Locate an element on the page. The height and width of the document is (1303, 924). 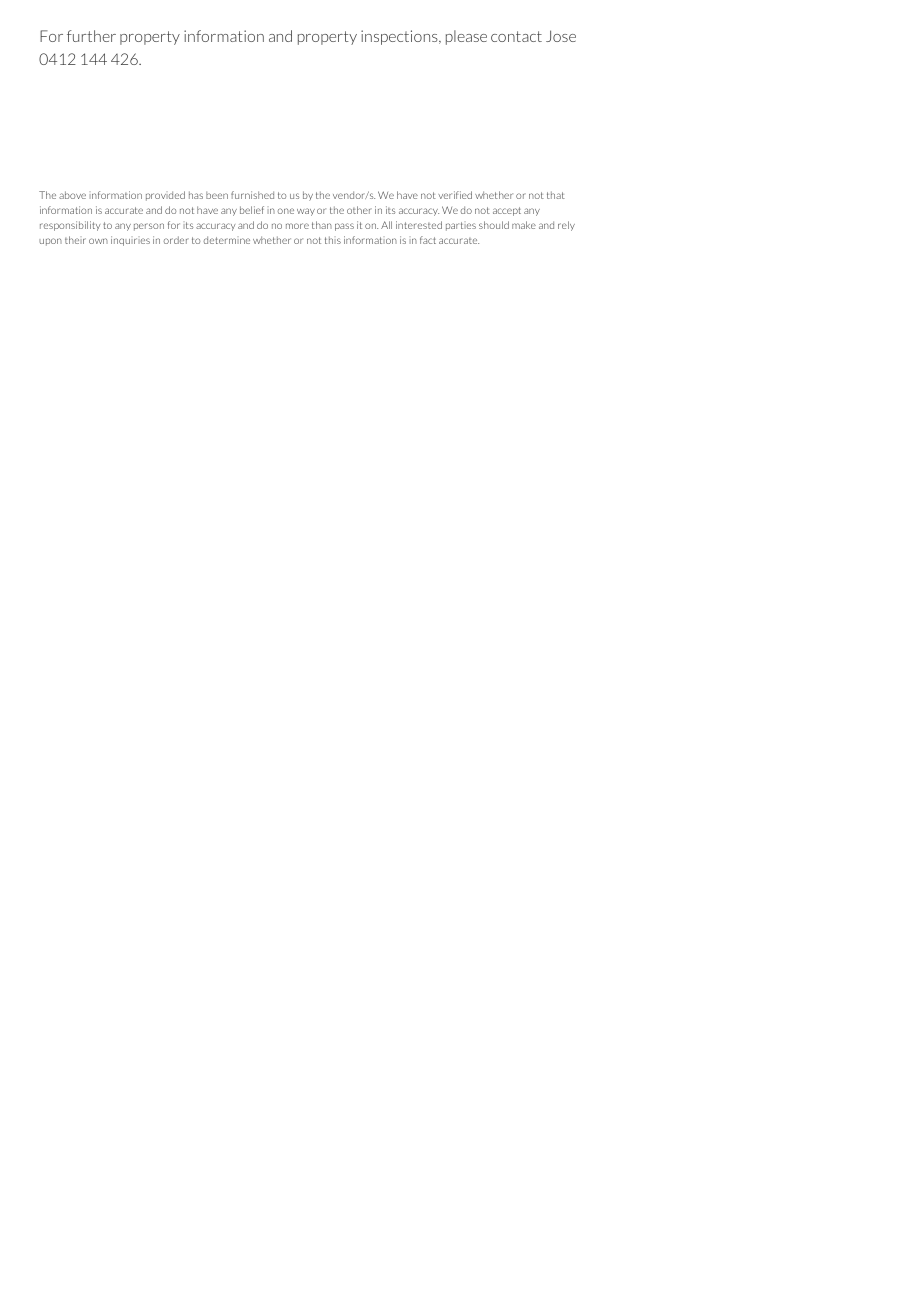
been is located at coordinates (217, 195).
